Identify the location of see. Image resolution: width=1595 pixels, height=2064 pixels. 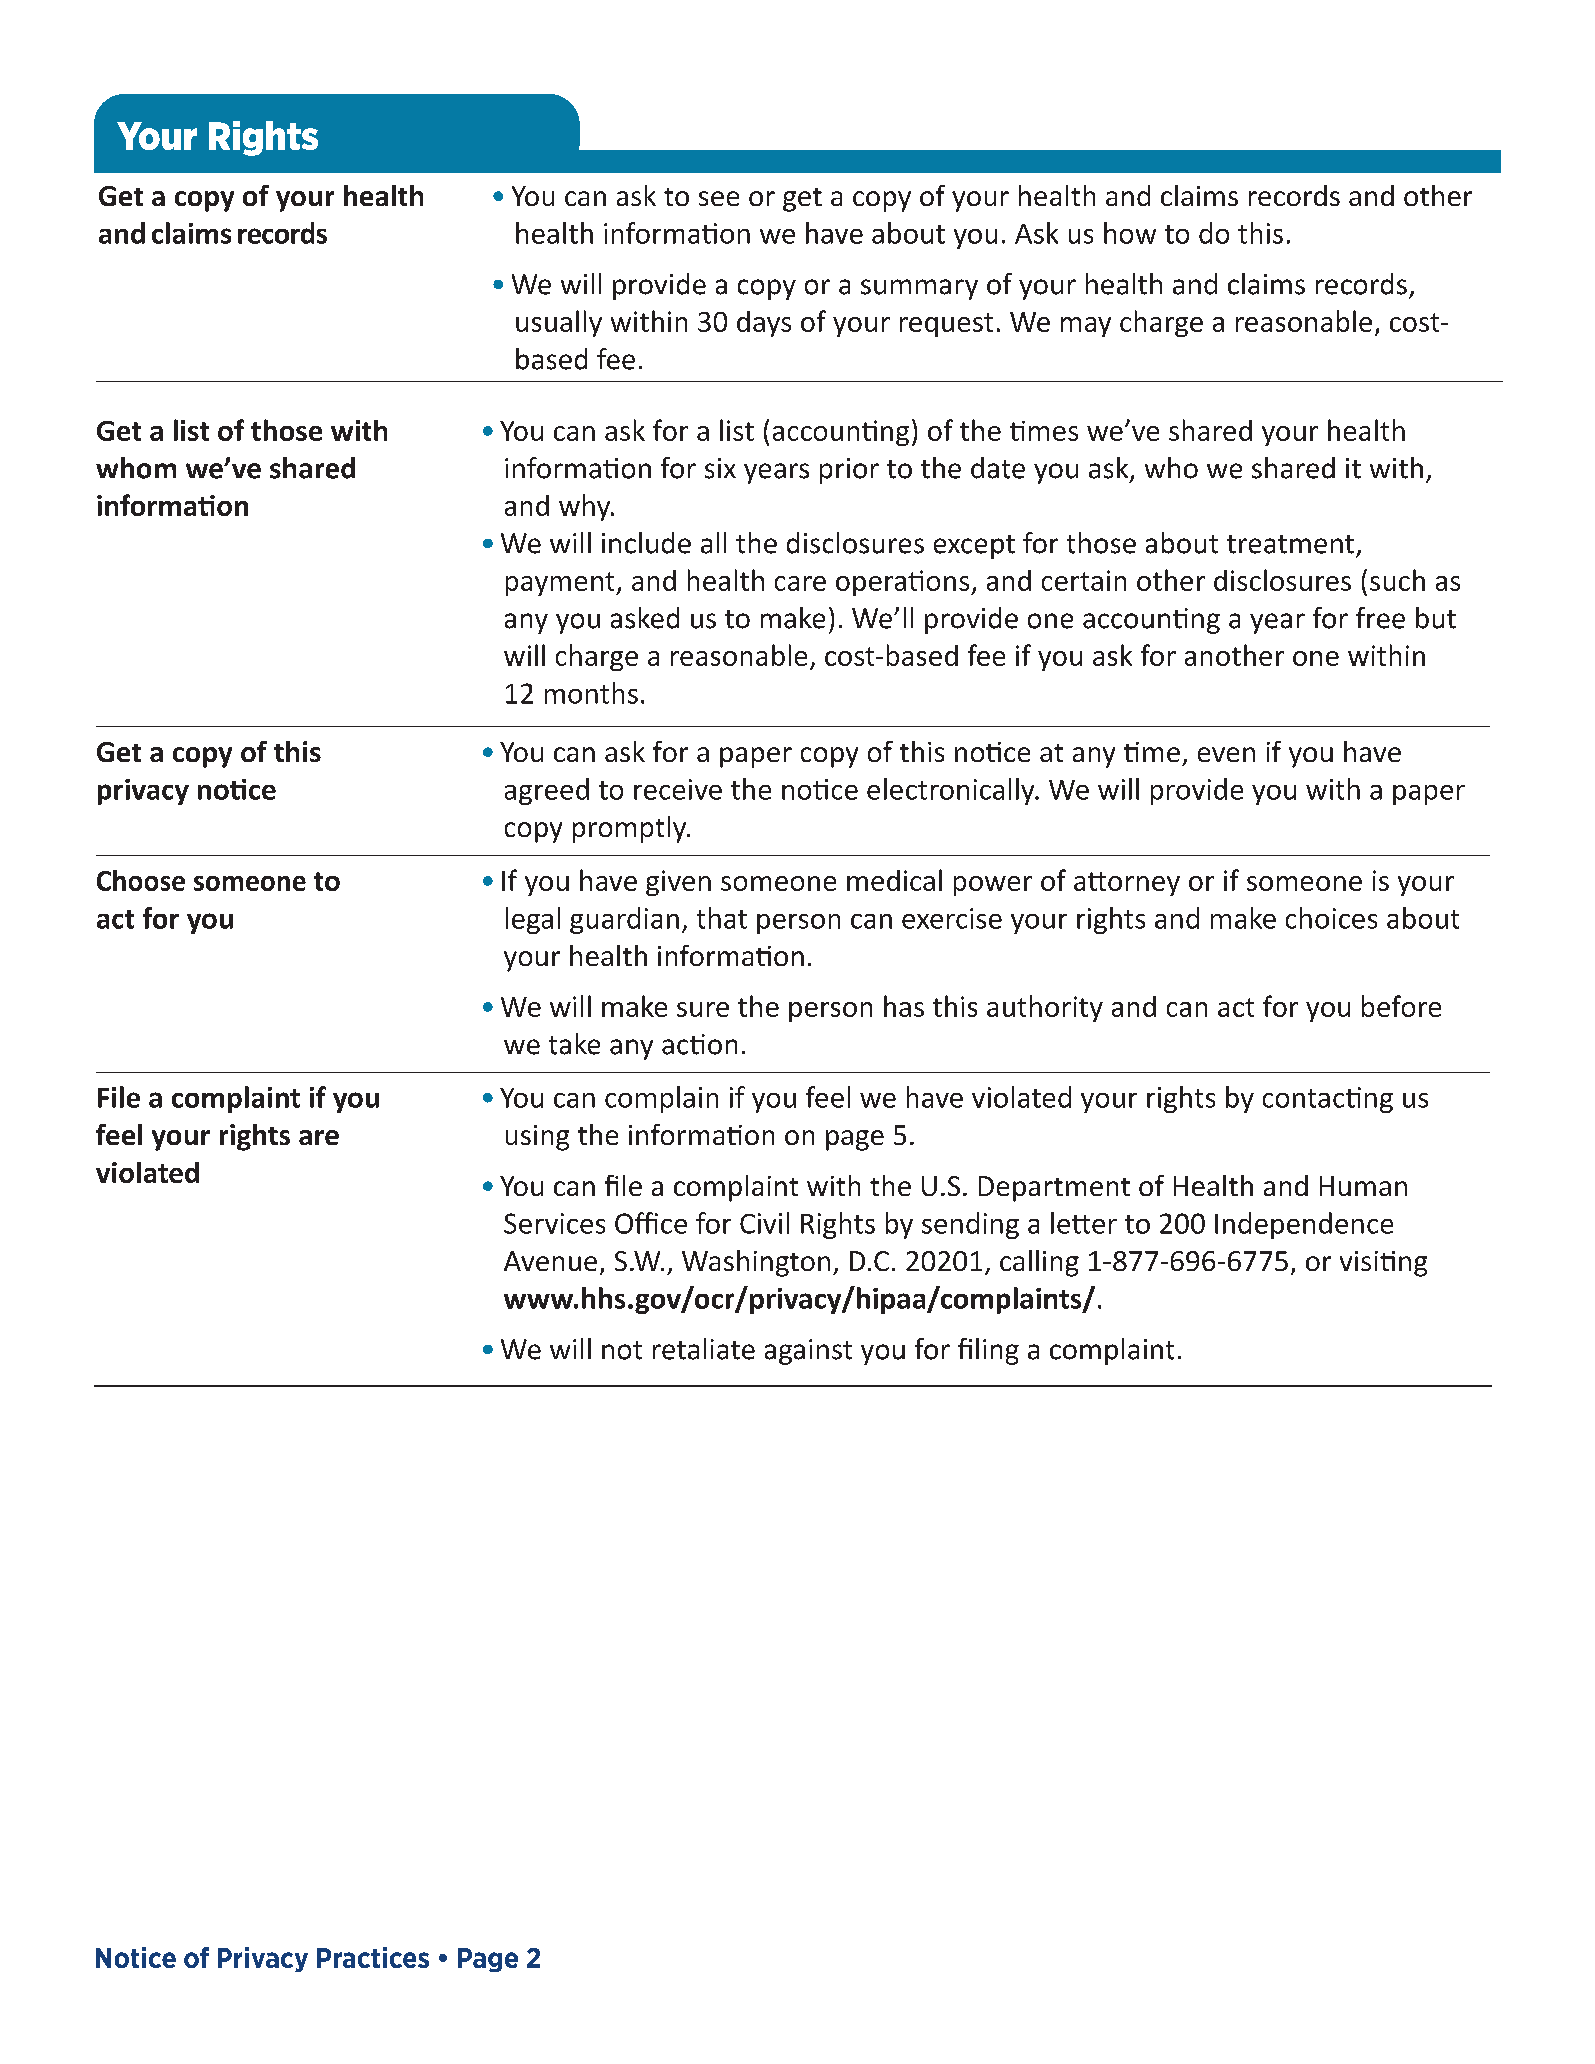
(719, 198).
